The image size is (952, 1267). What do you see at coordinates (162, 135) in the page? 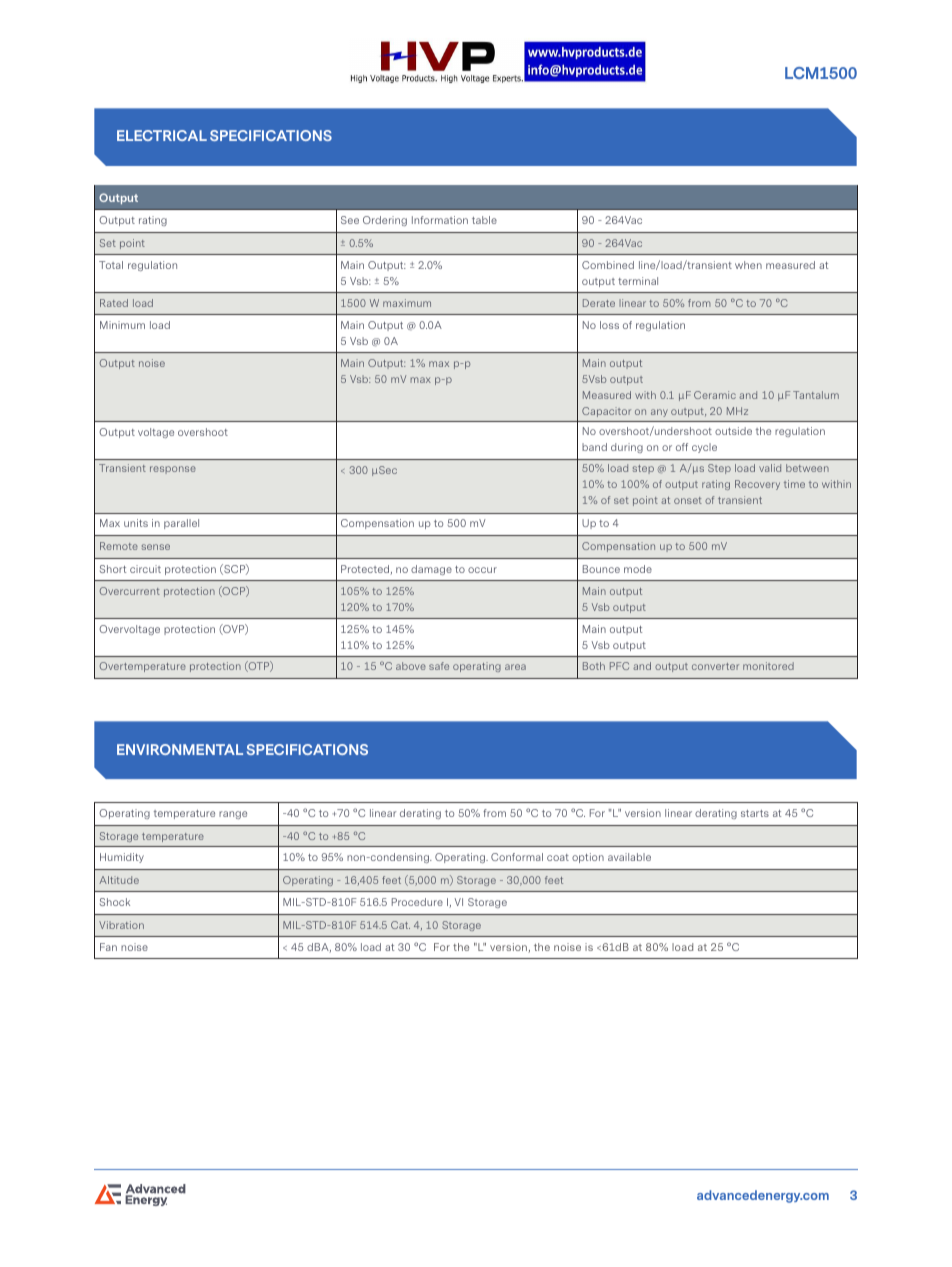
I see `ELECTRICAL` at bounding box center [162, 135].
